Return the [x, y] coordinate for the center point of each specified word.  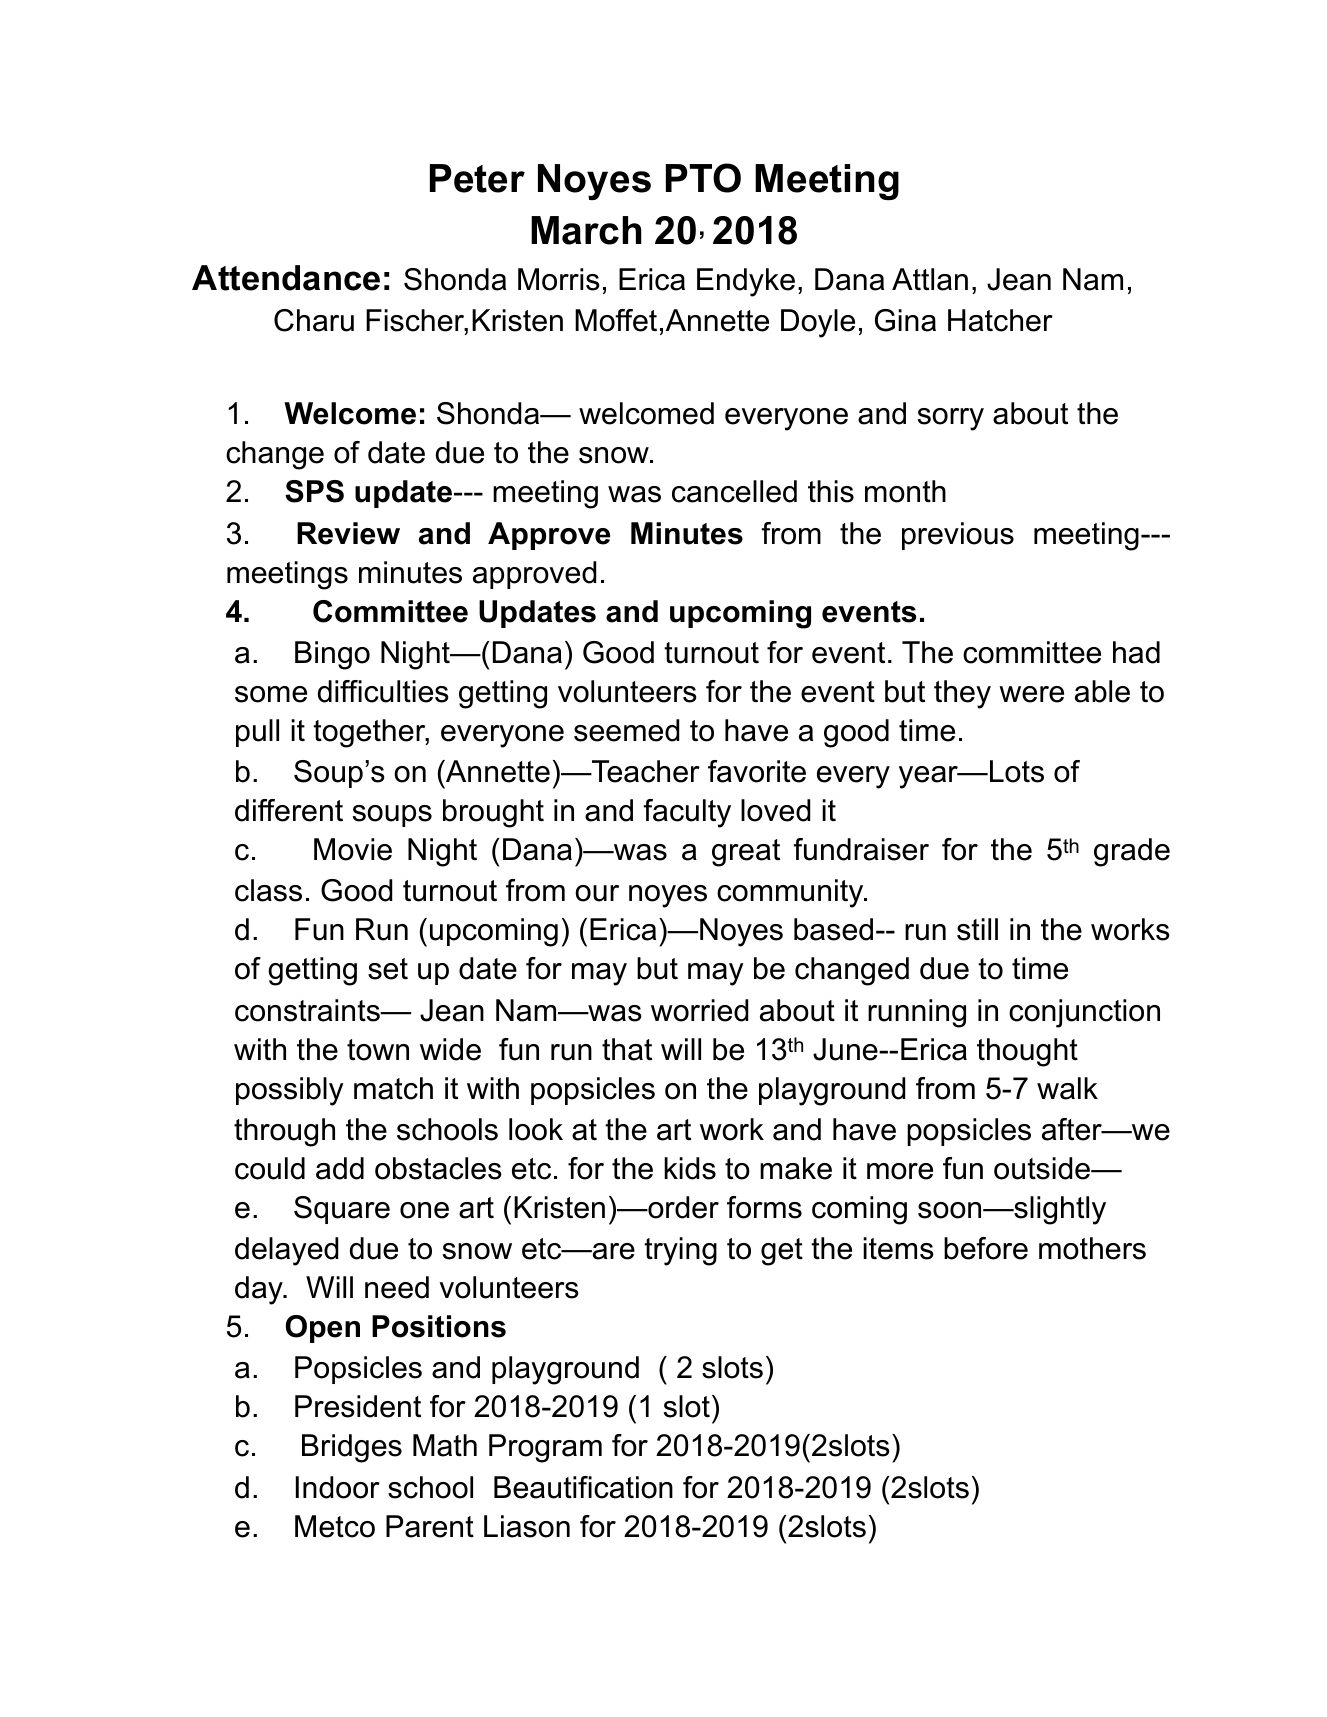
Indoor [338, 1487]
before [986, 1248]
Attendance [286, 278]
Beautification [583, 1487]
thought [1027, 1052]
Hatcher [1000, 320]
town [378, 1050]
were [1031, 694]
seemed [626, 730]
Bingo [332, 655]
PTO [703, 178]
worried [699, 1010]
